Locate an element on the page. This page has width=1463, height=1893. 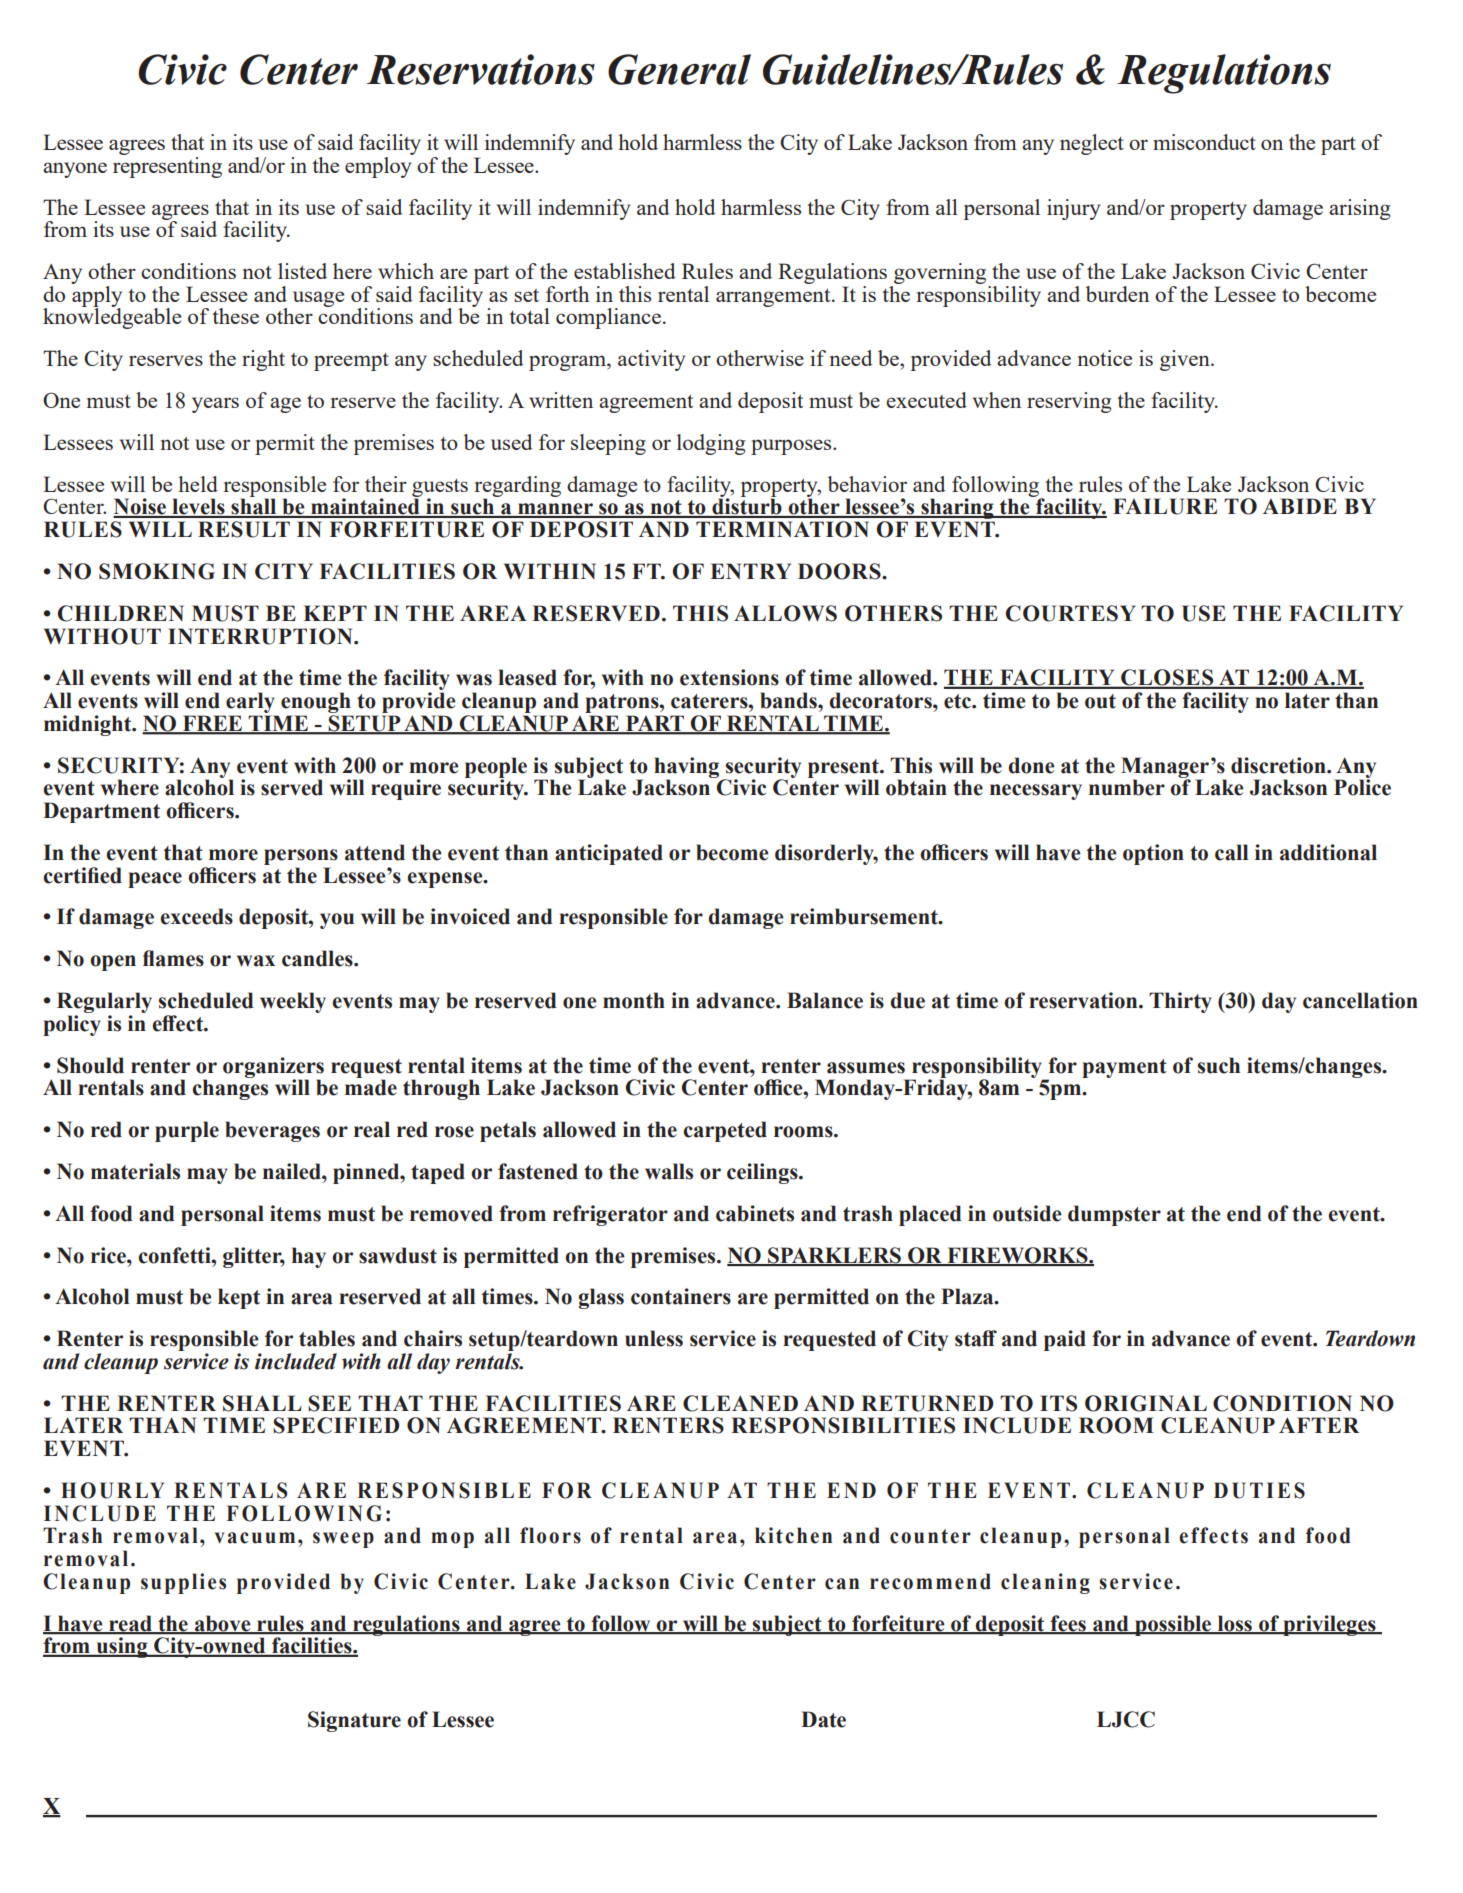
above is located at coordinates (223, 1624).
